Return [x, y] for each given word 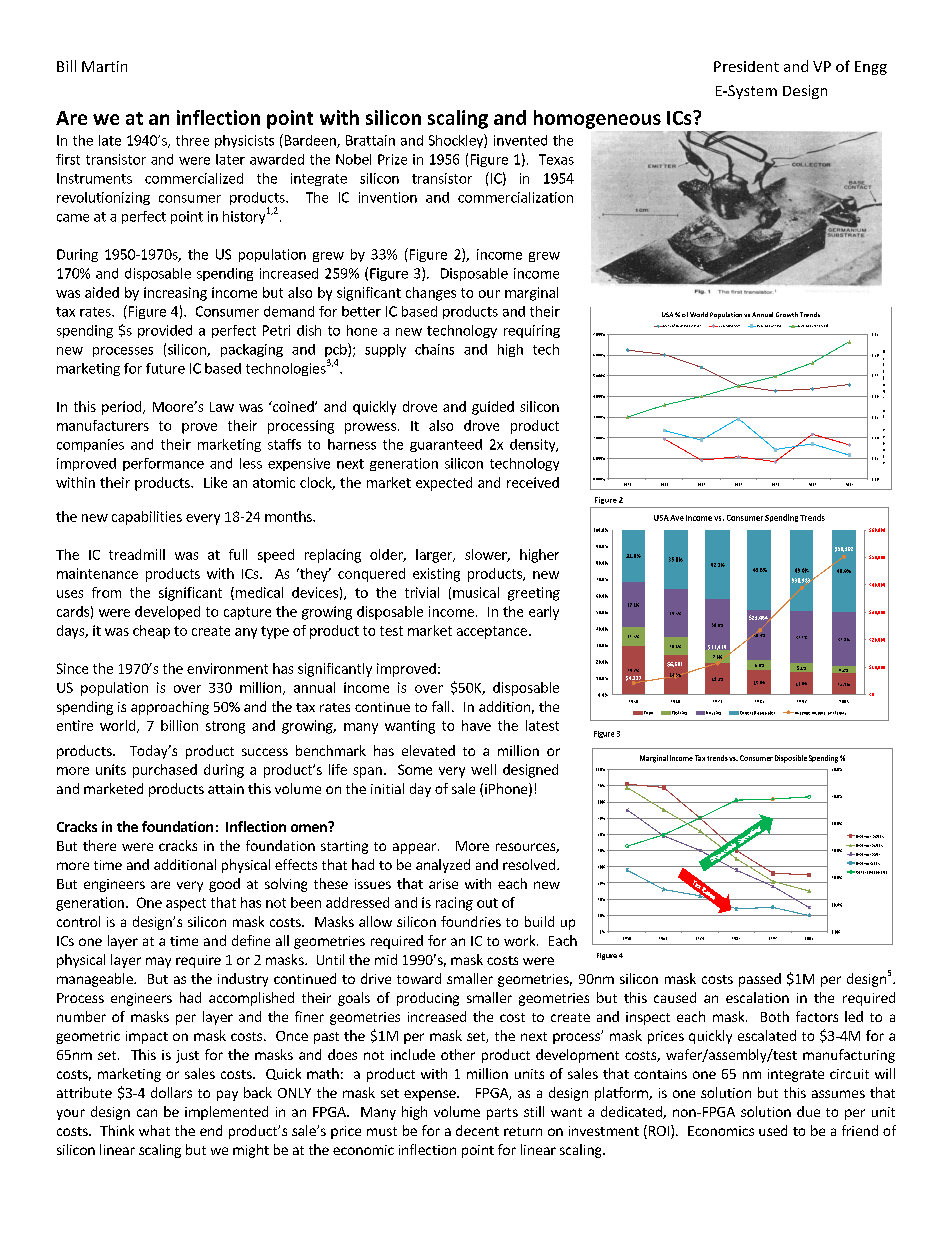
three [192, 140]
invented [520, 140]
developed [167, 613]
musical [476, 592]
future [165, 368]
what [154, 1130]
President [746, 66]
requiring [532, 331]
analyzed [443, 866]
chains [434, 349]
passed [760, 980]
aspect [186, 904]
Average [801, 713]
